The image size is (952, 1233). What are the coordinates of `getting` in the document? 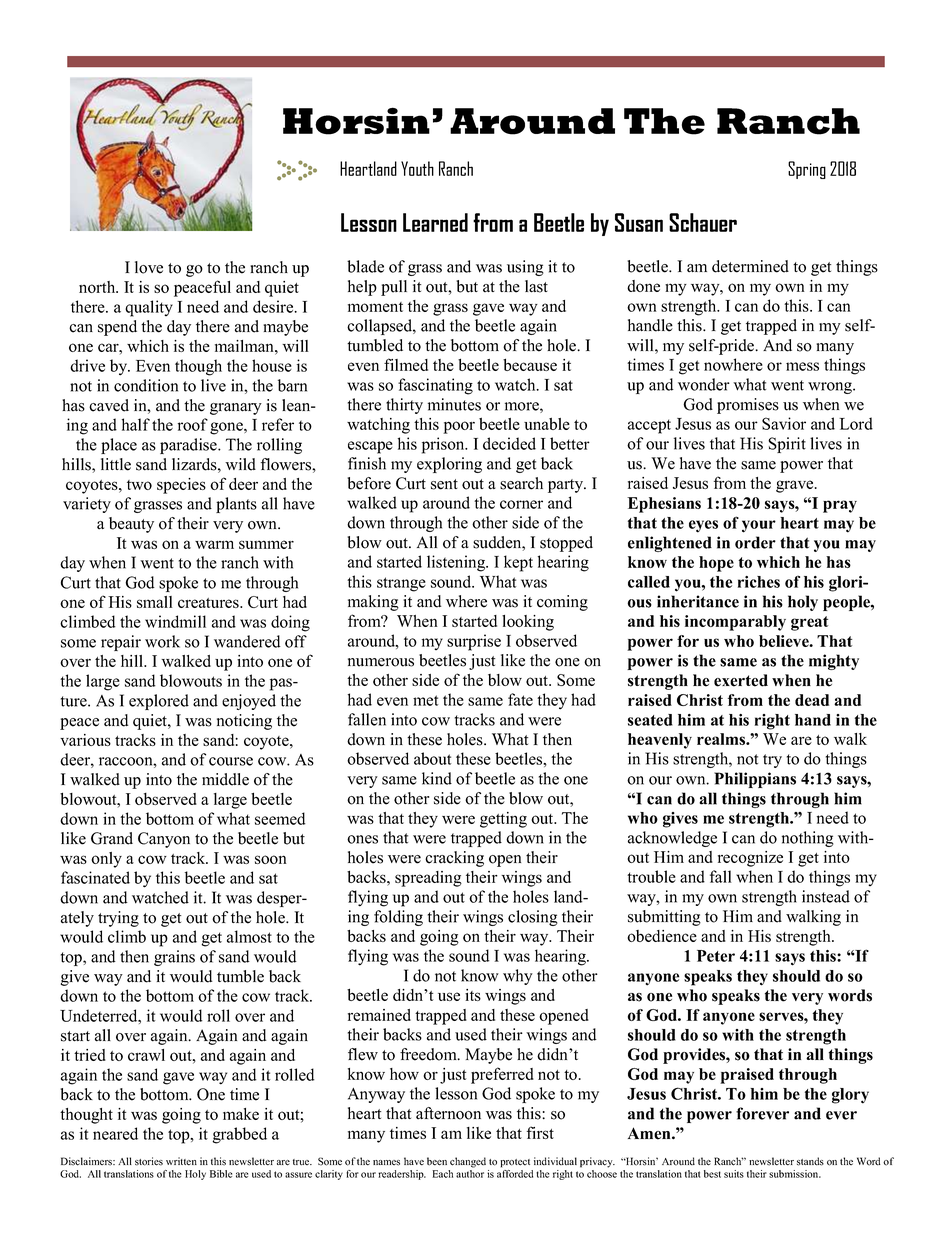 It's located at (503, 820).
